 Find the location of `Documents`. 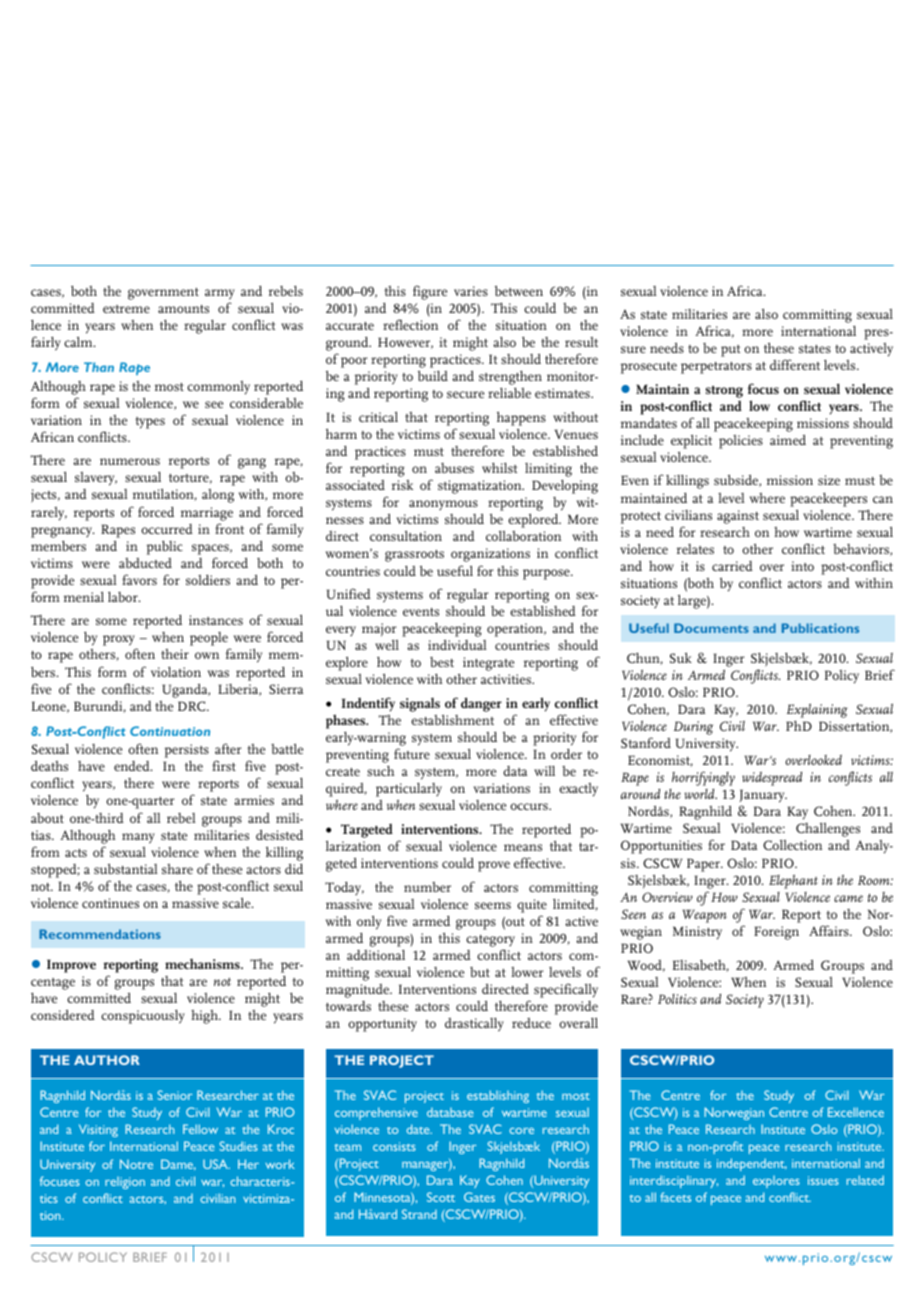

Documents is located at coordinates (711, 628).
